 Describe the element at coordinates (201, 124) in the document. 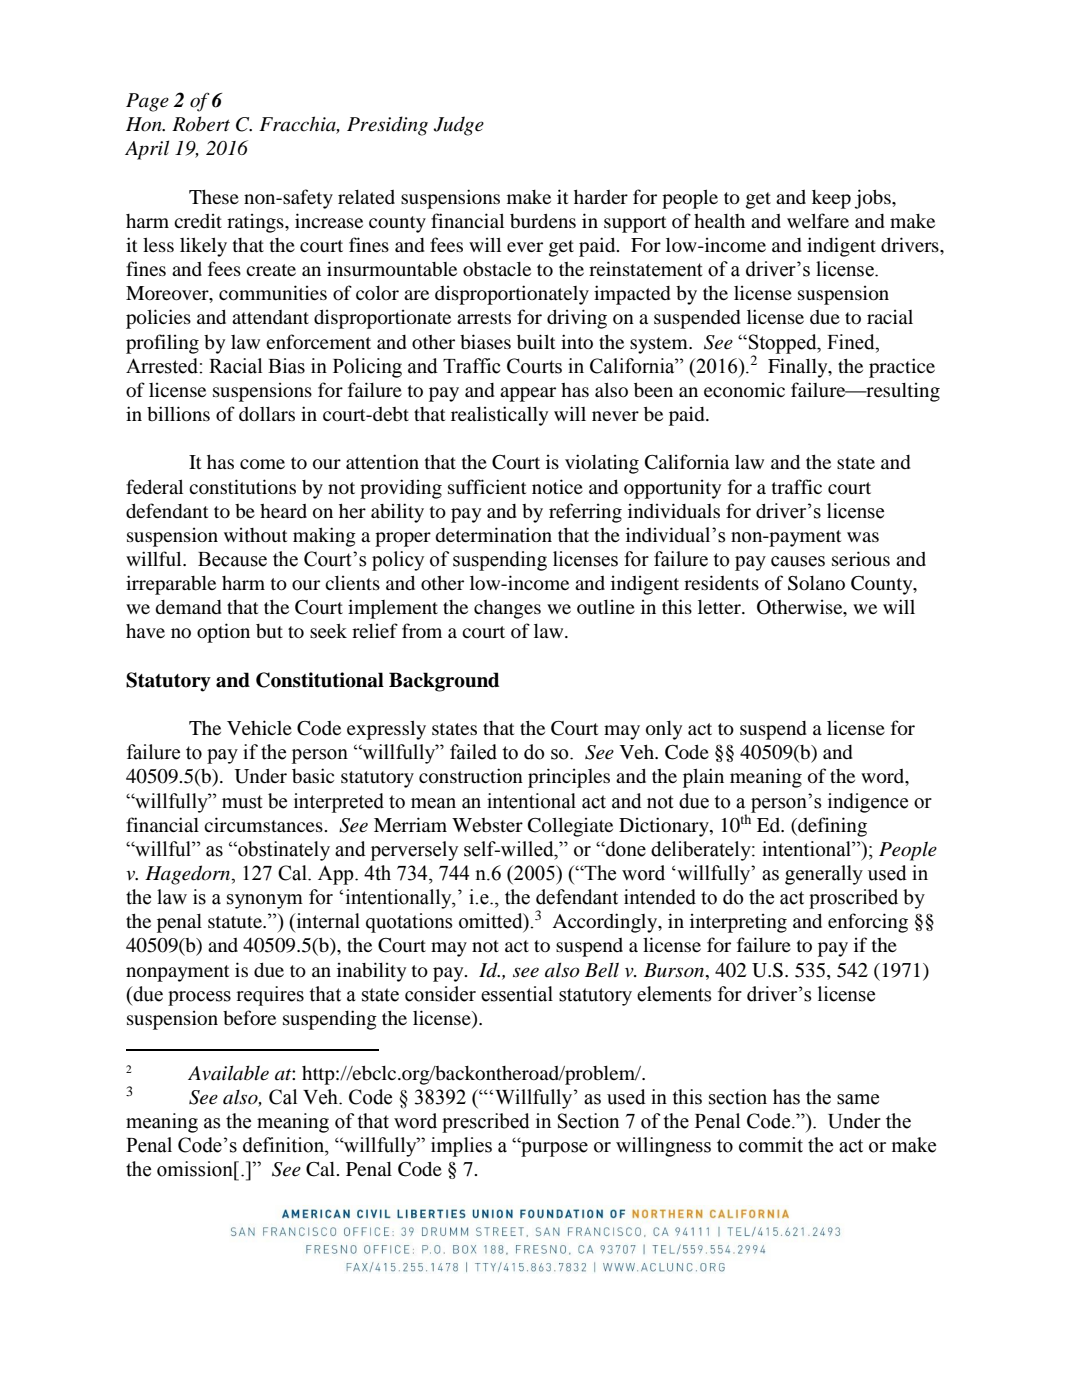

I see `Robert` at that location.
